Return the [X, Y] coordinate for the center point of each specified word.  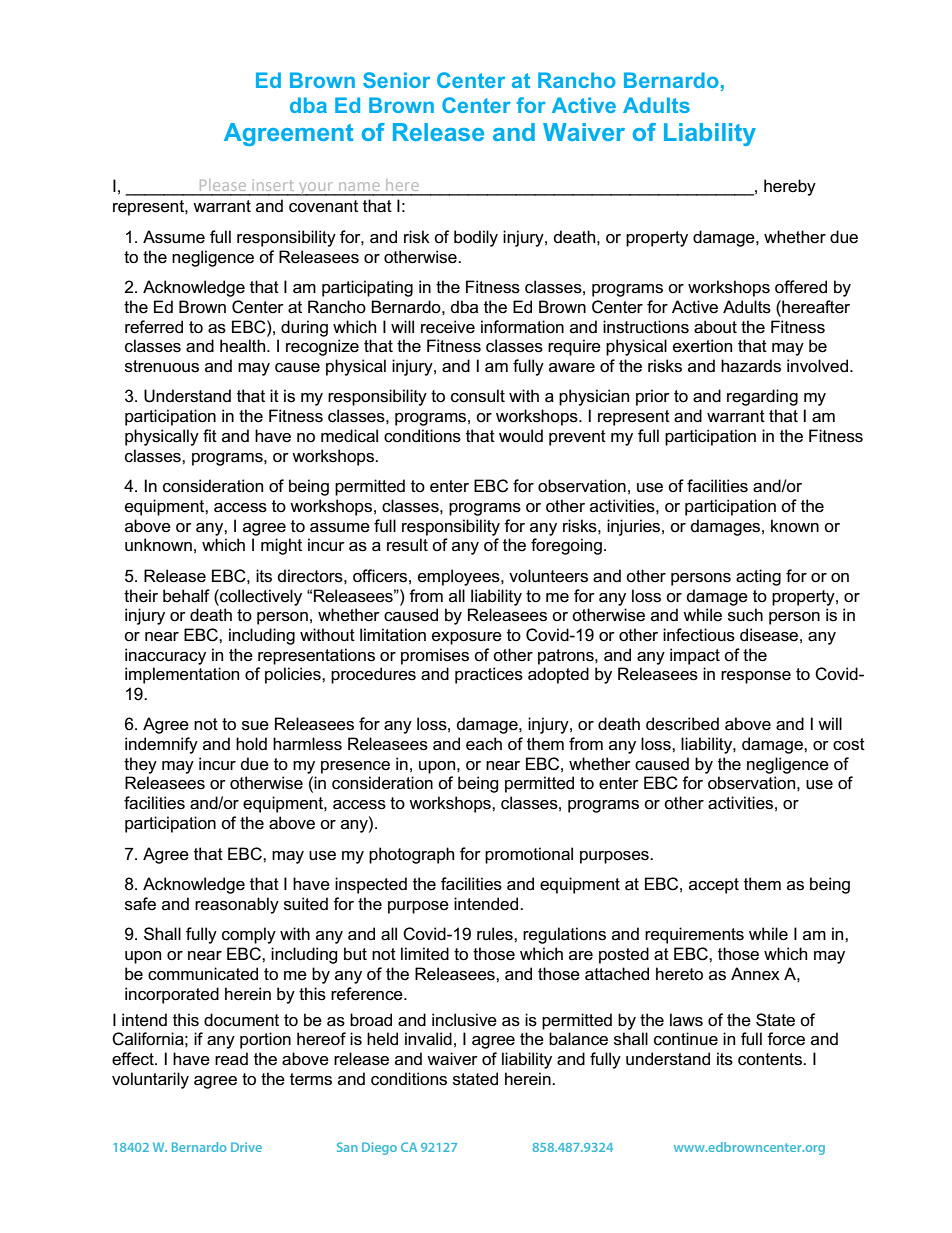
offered [801, 287]
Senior [396, 80]
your [316, 189]
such [745, 615]
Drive [246, 1147]
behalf [186, 596]
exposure [467, 638]
